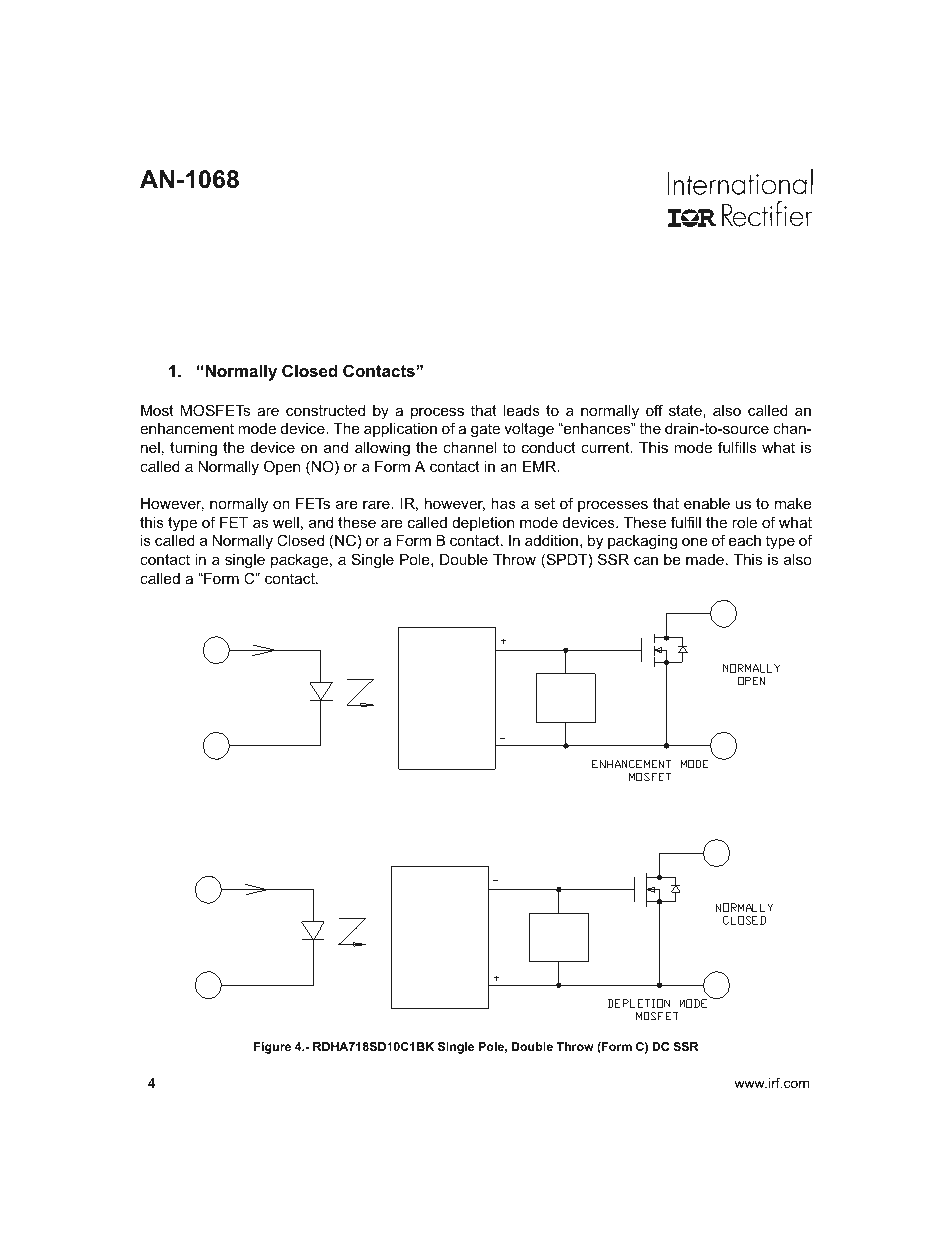 This screenshot has height=1233, width=952. I want to click on depletion, so click(483, 524).
